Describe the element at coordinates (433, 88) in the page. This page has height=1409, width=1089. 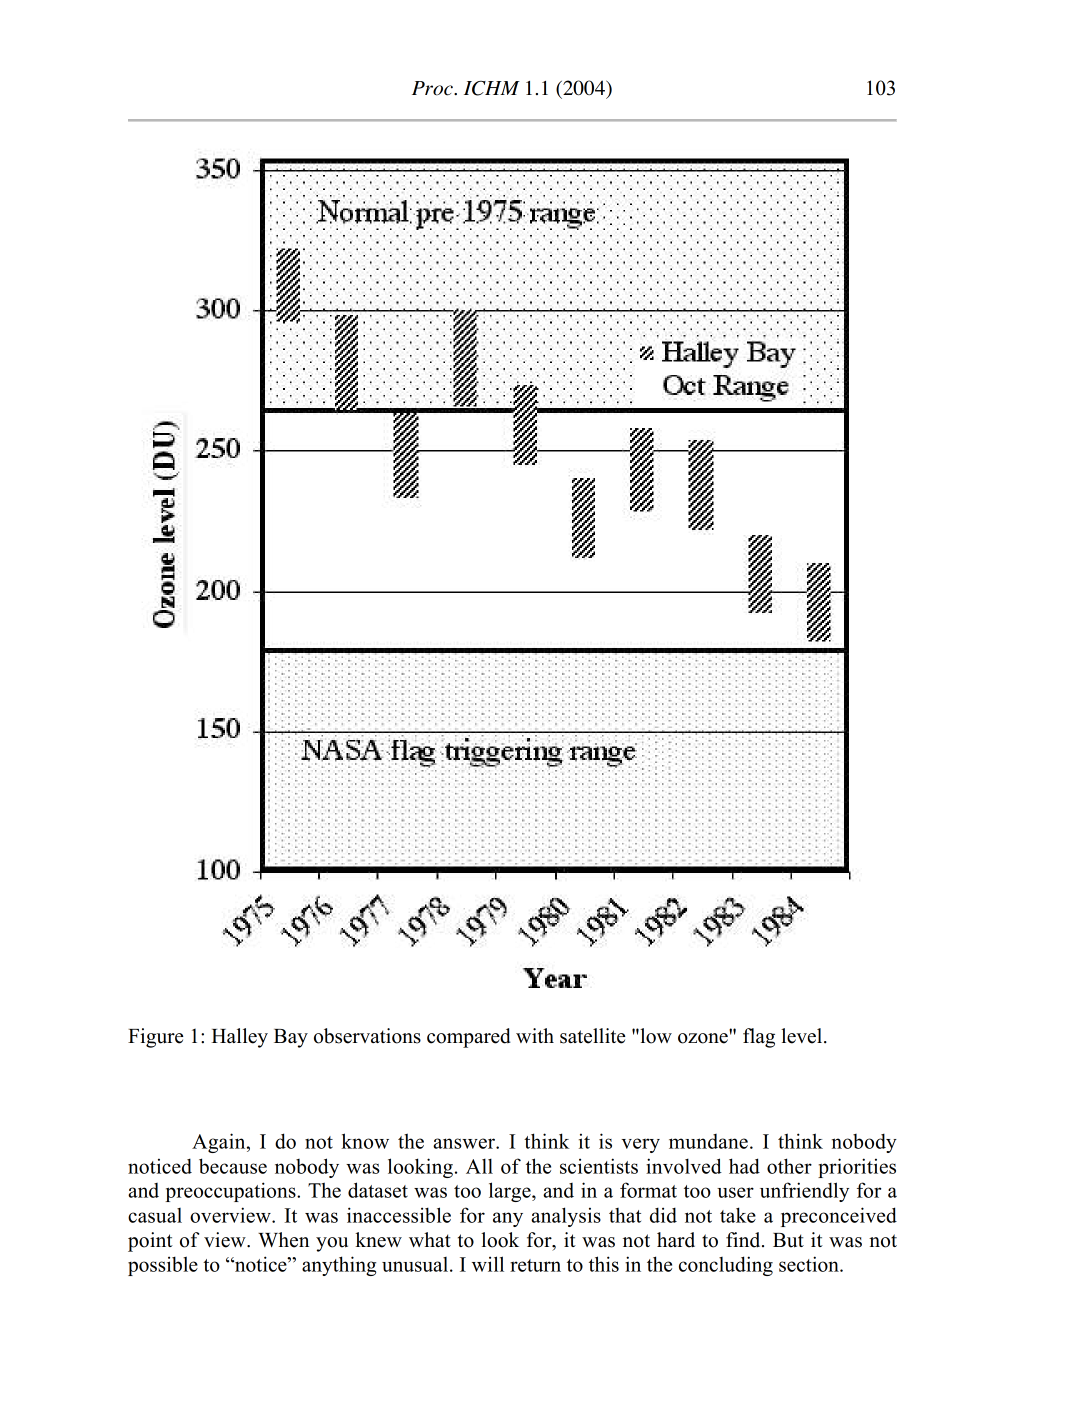
I see `Proc` at that location.
